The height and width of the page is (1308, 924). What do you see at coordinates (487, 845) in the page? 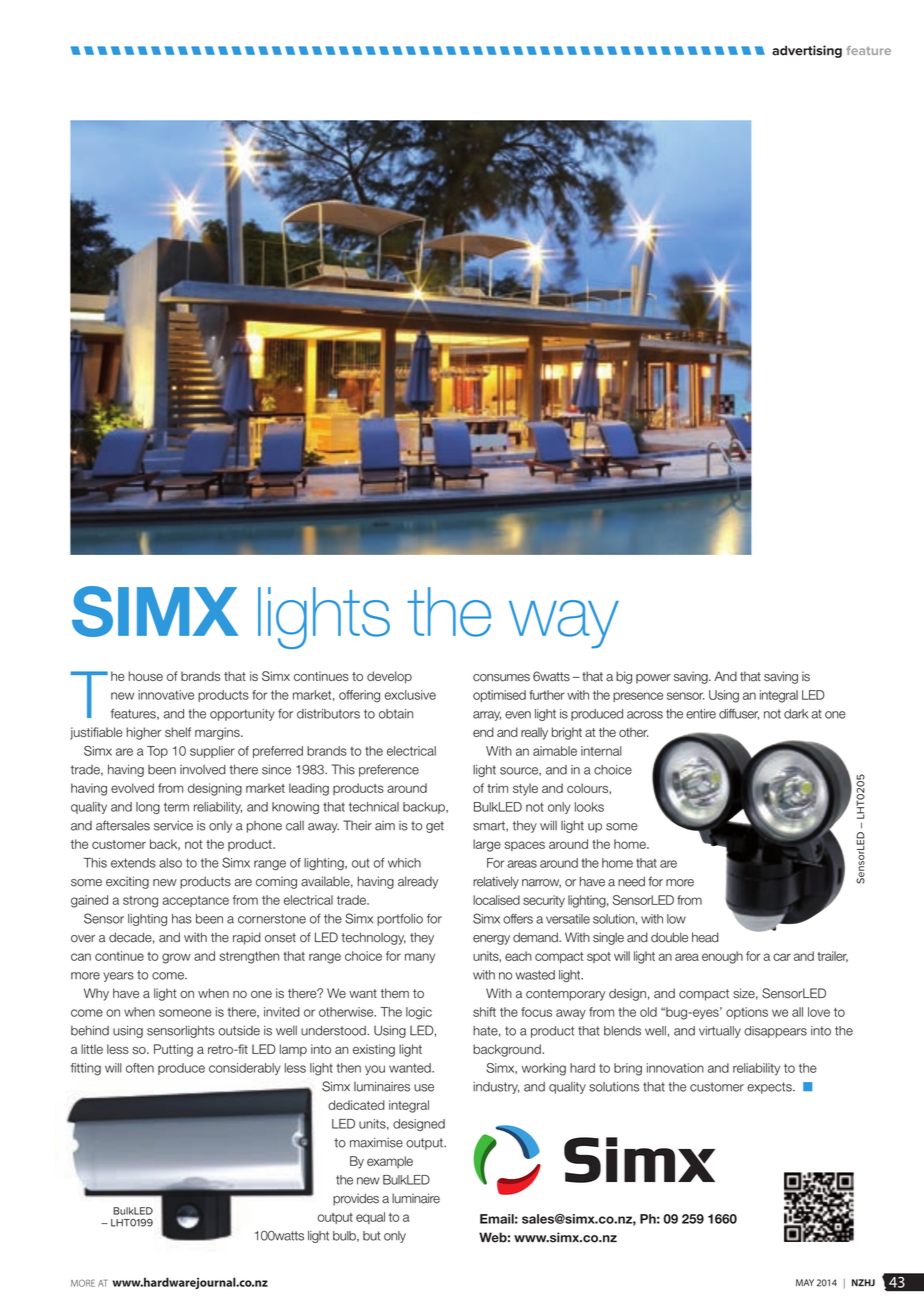
I see `large` at bounding box center [487, 845].
